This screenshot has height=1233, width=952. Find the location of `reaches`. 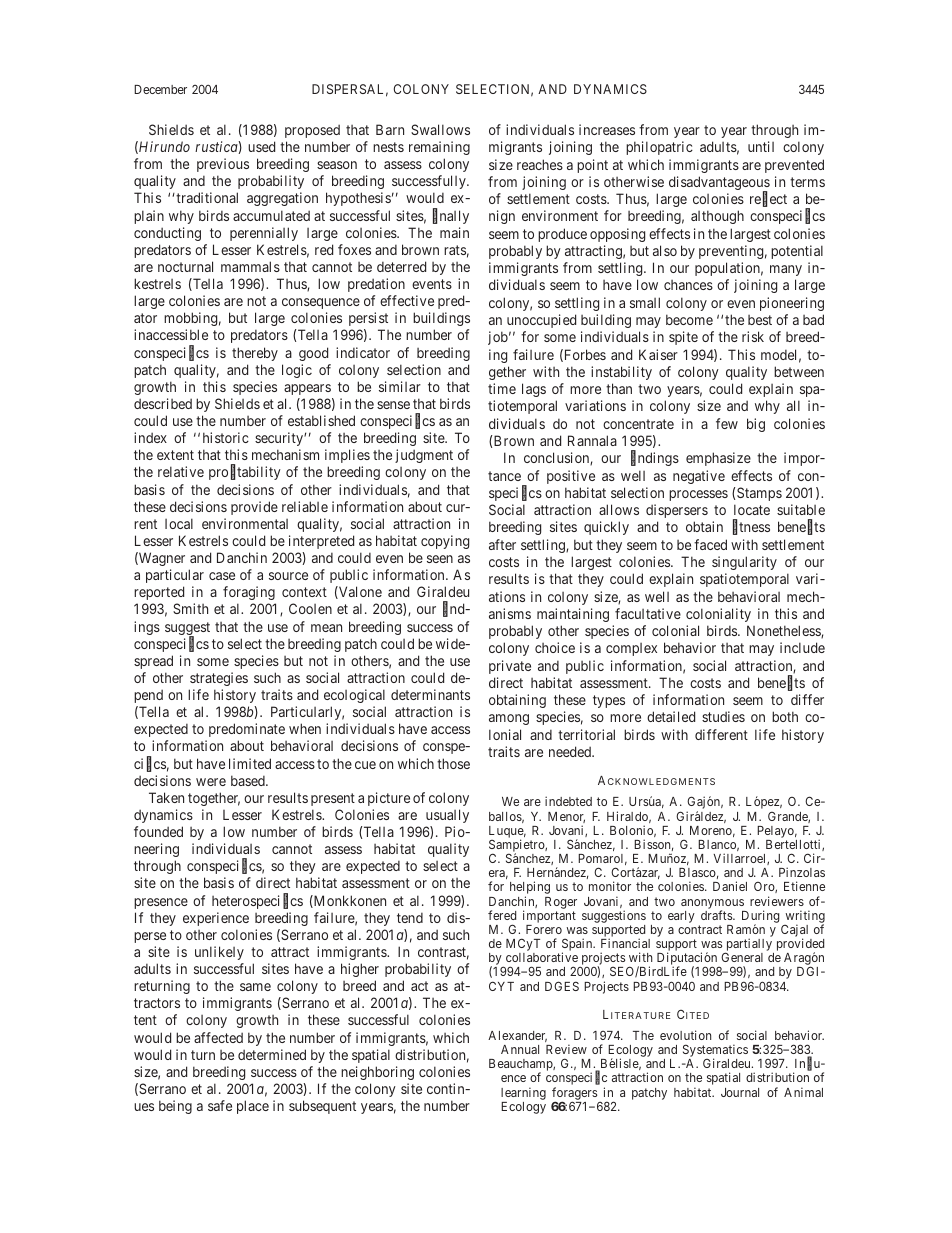

reaches is located at coordinates (540, 164).
